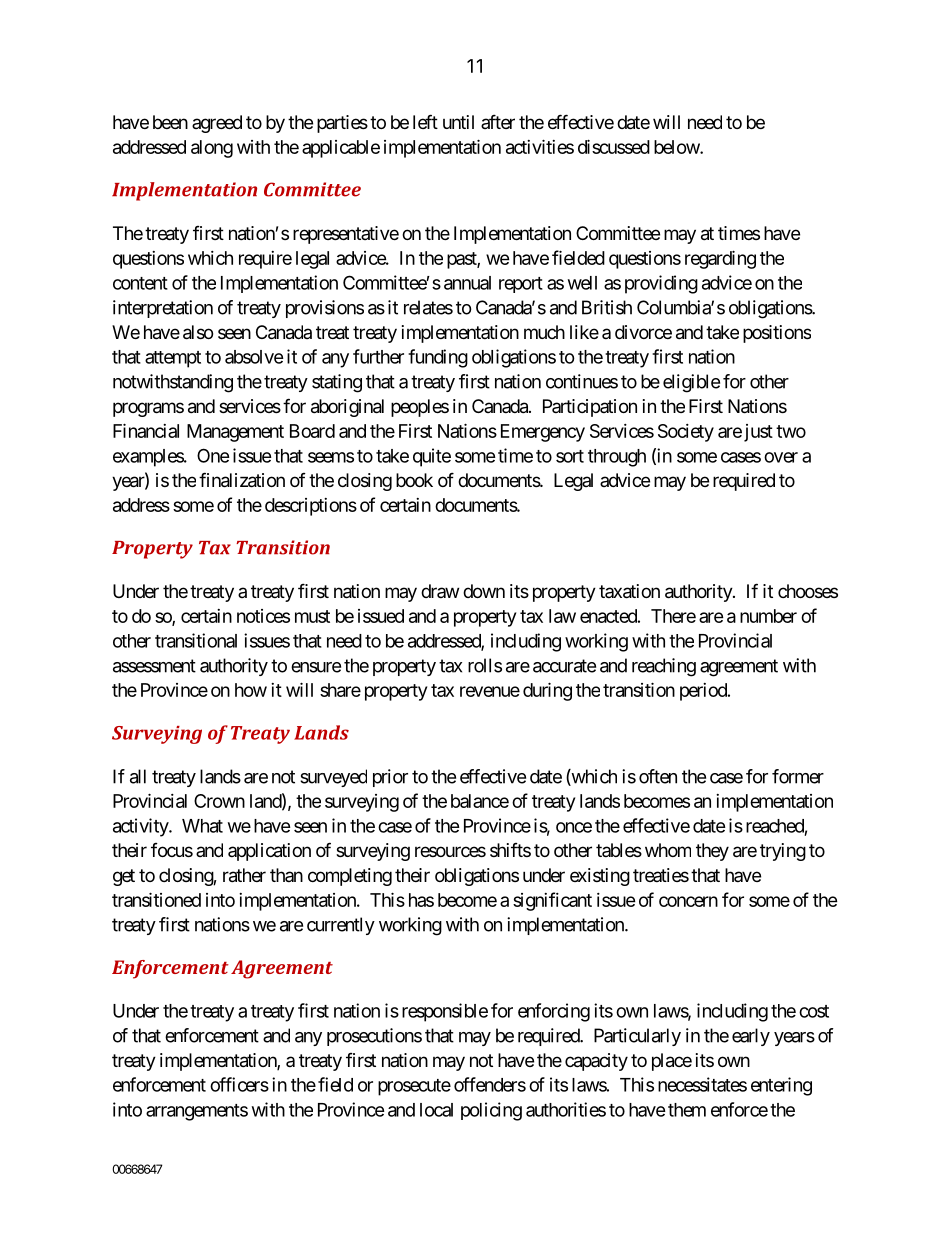 The width and height of the document is (952, 1233). I want to click on down, so click(484, 591).
